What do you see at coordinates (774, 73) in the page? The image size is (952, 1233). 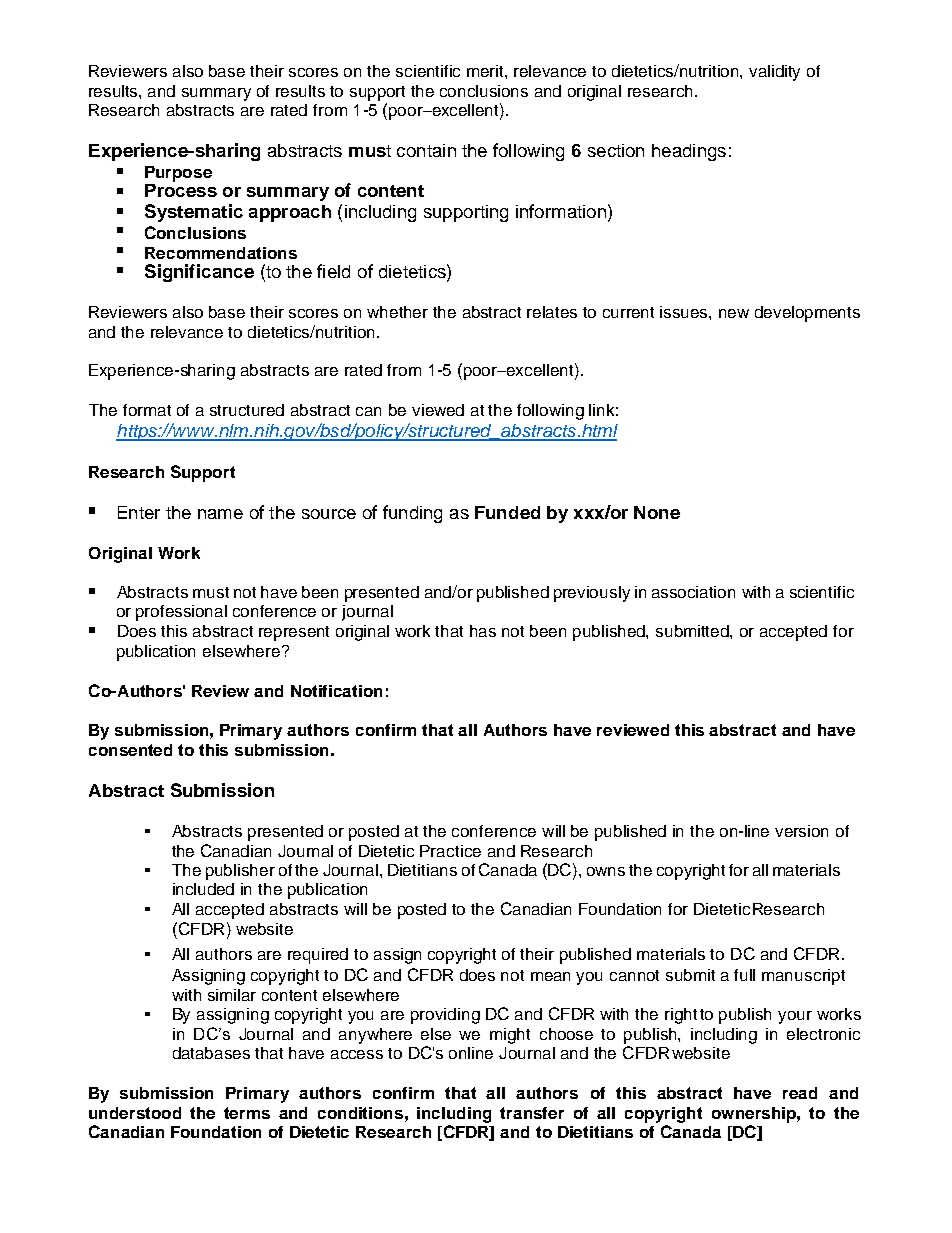 I see `validity` at bounding box center [774, 73].
